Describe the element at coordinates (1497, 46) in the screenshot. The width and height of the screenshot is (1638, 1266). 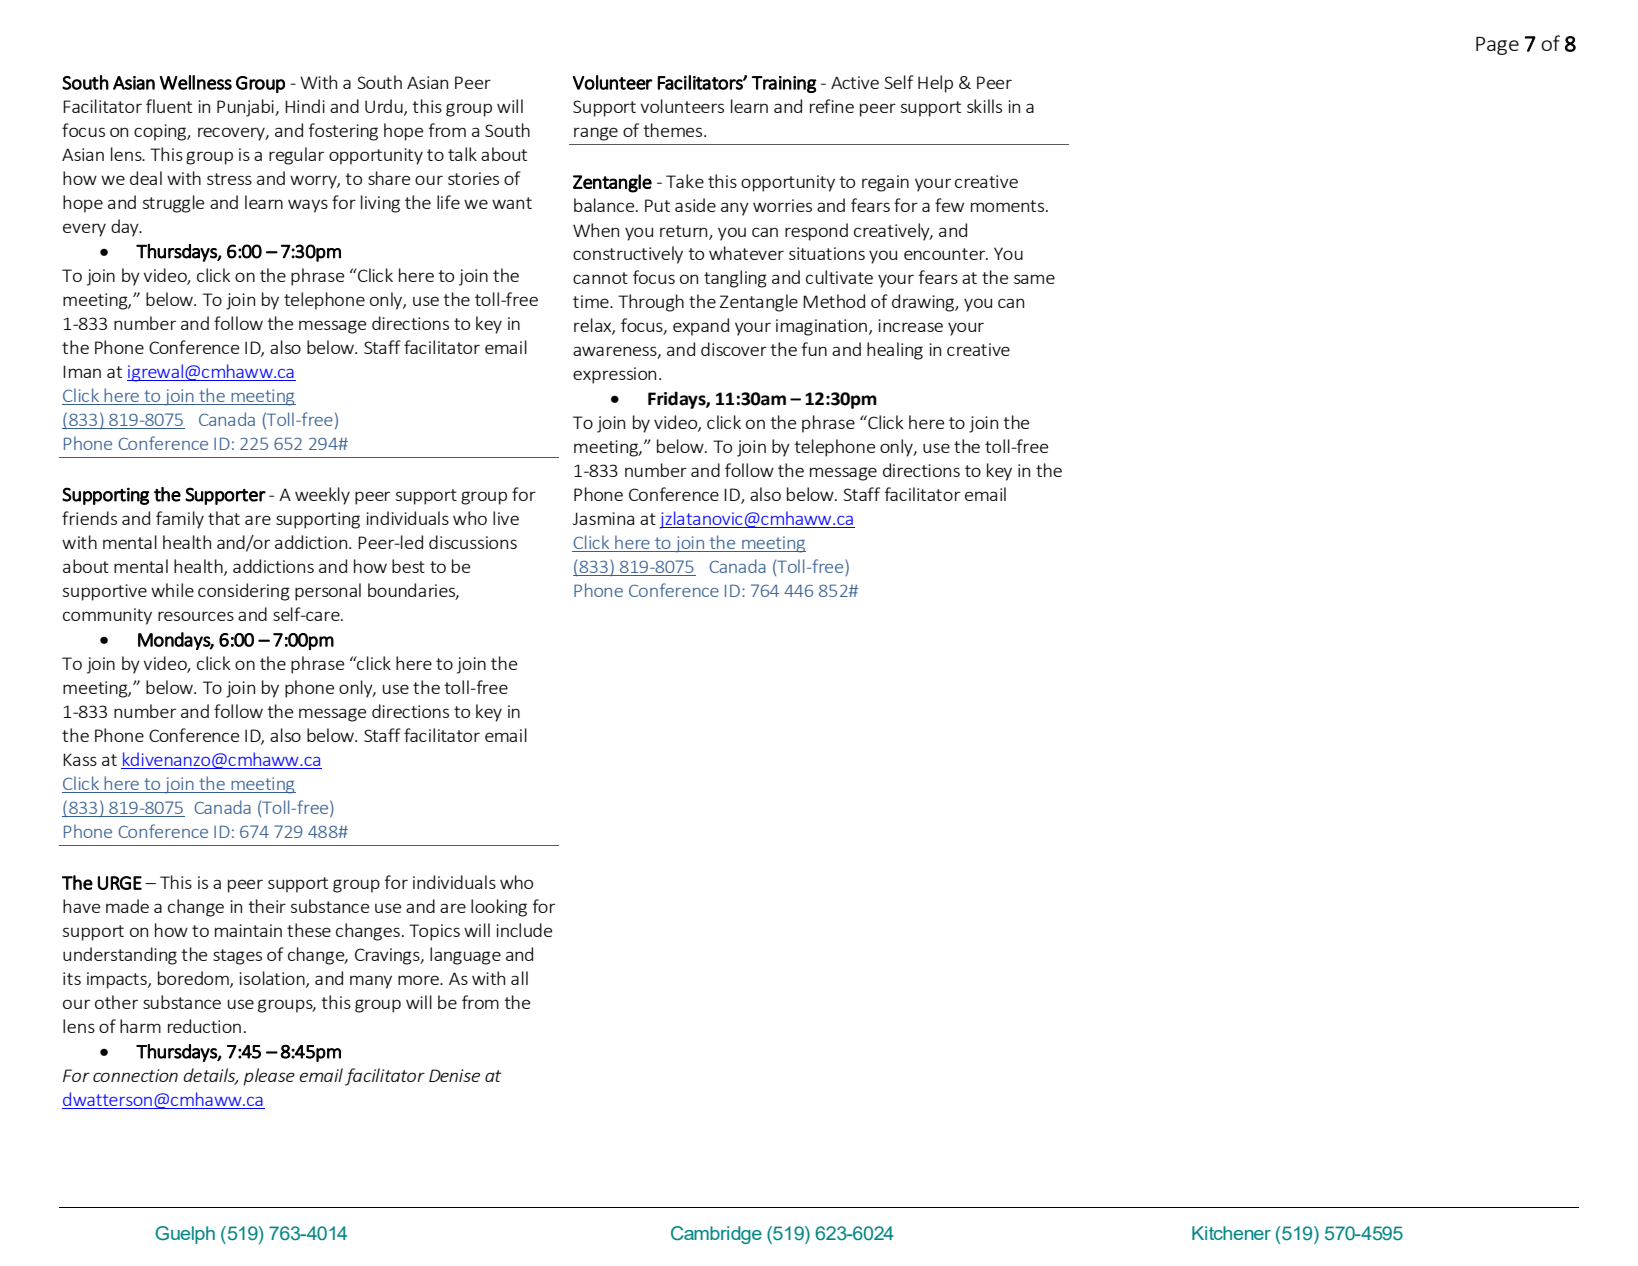
I see `Page` at that location.
